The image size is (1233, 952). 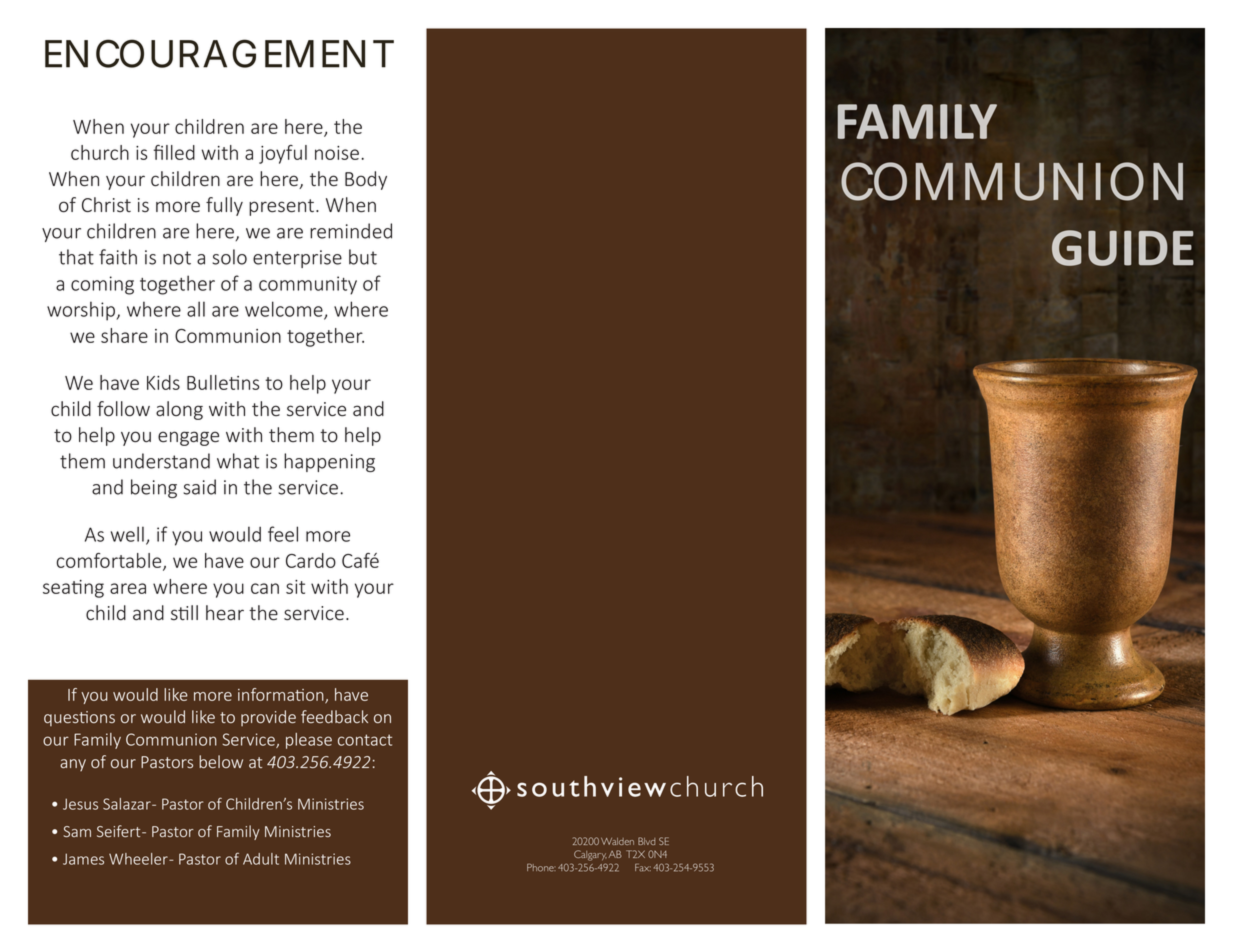 I want to click on Wheeler, so click(x=139, y=859).
